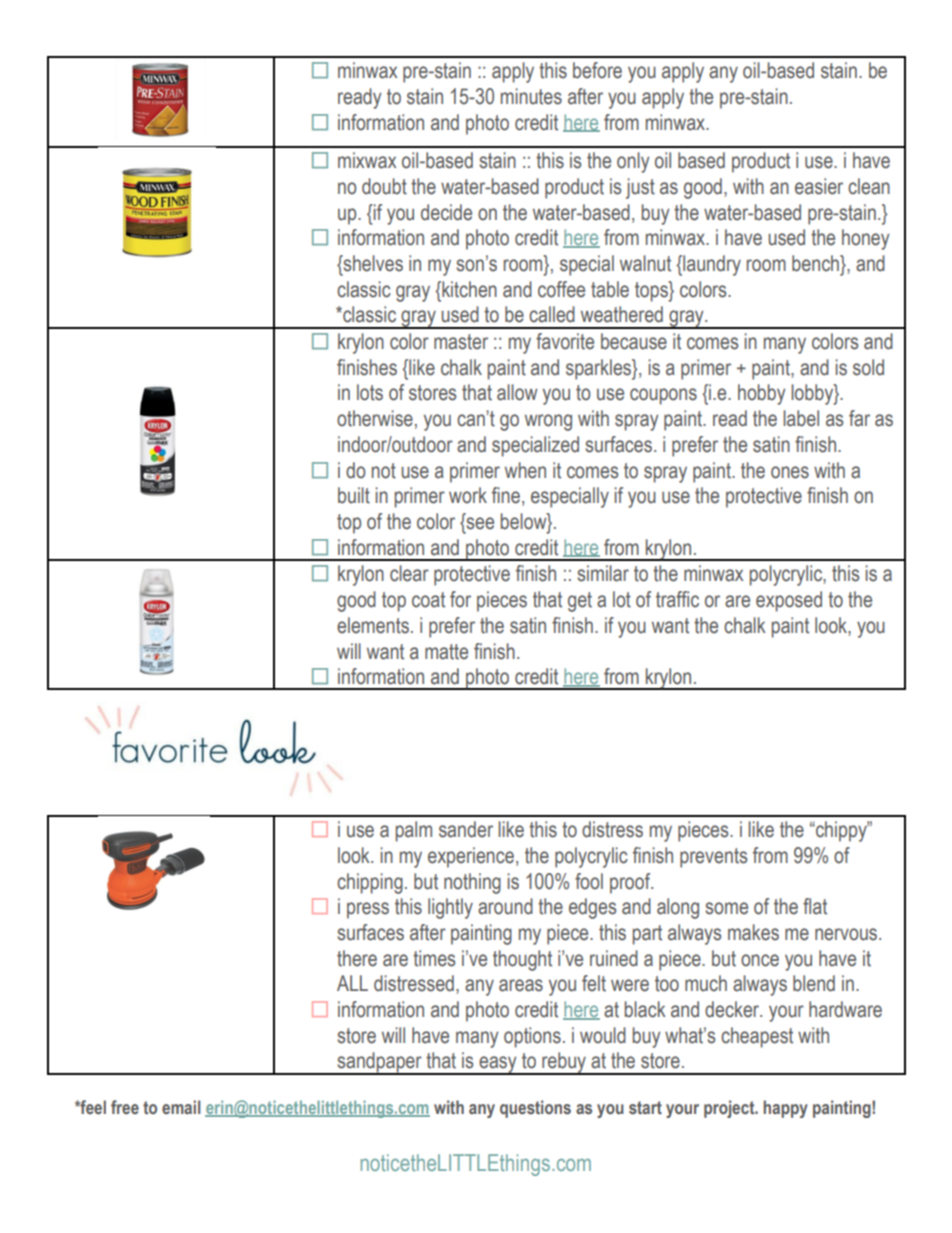  I want to click on minutes, so click(531, 96).
